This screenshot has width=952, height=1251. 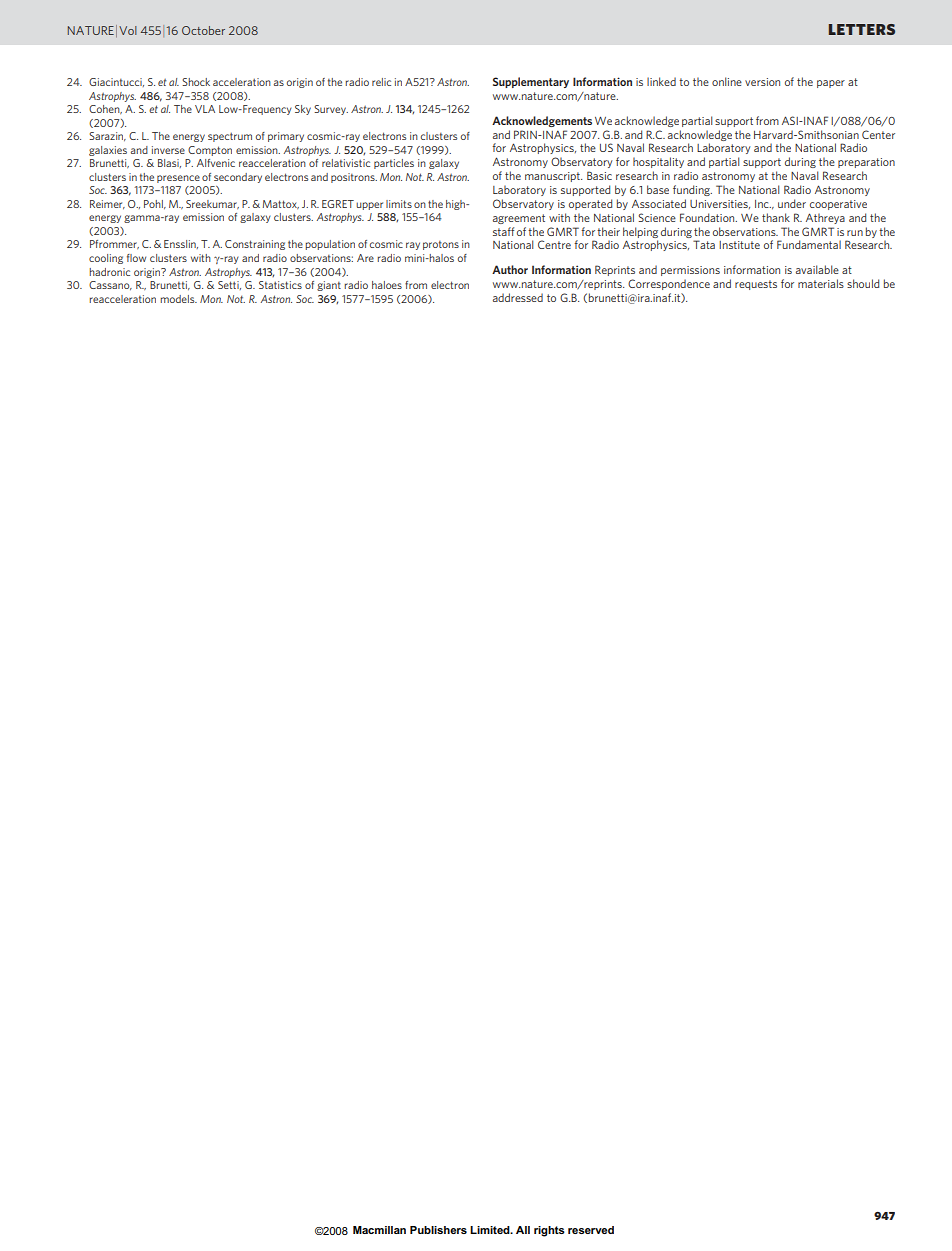 I want to click on version, so click(x=762, y=82).
